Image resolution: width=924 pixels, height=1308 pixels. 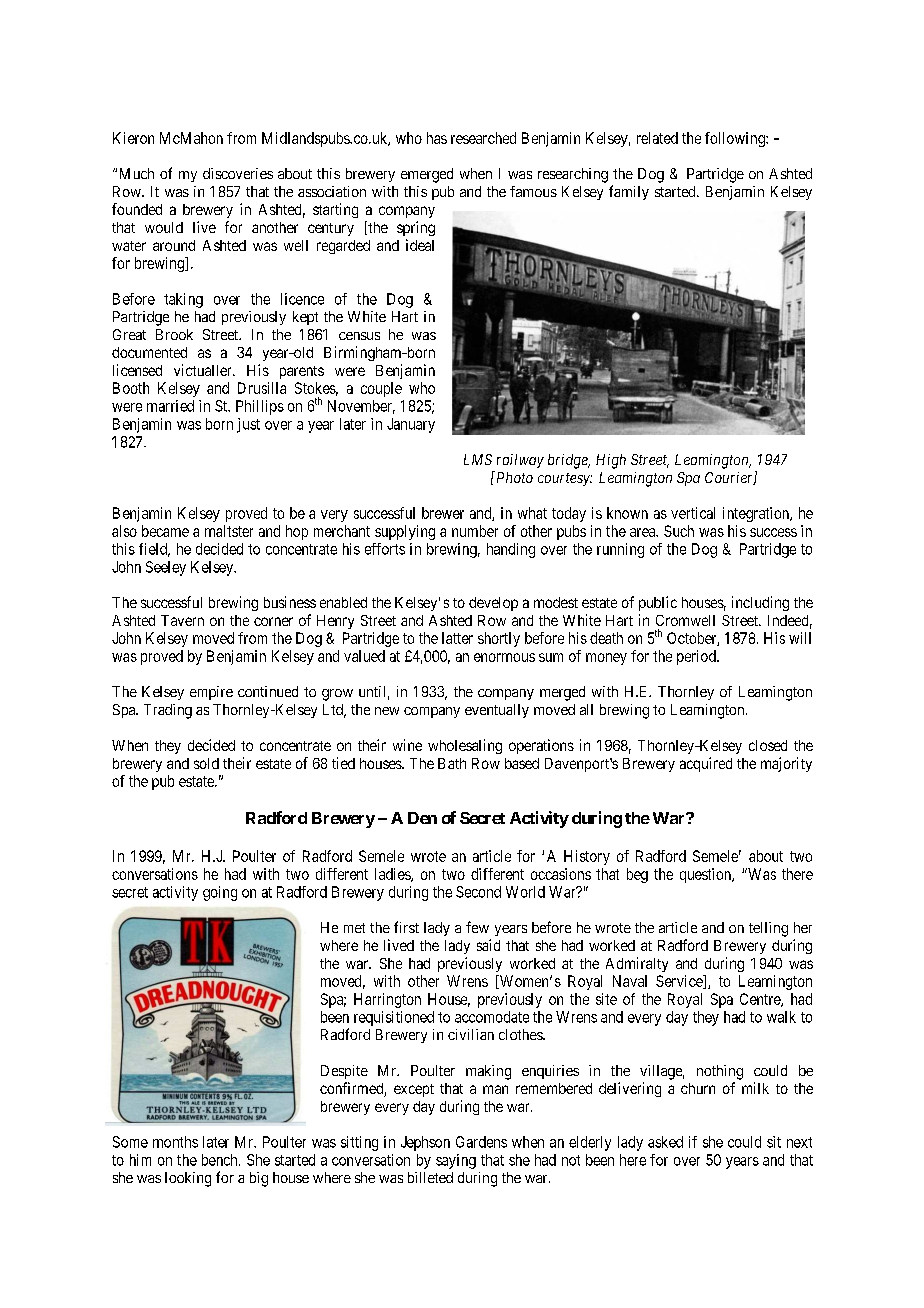 What do you see at coordinates (475, 531) in the screenshot?
I see `number` at bounding box center [475, 531].
